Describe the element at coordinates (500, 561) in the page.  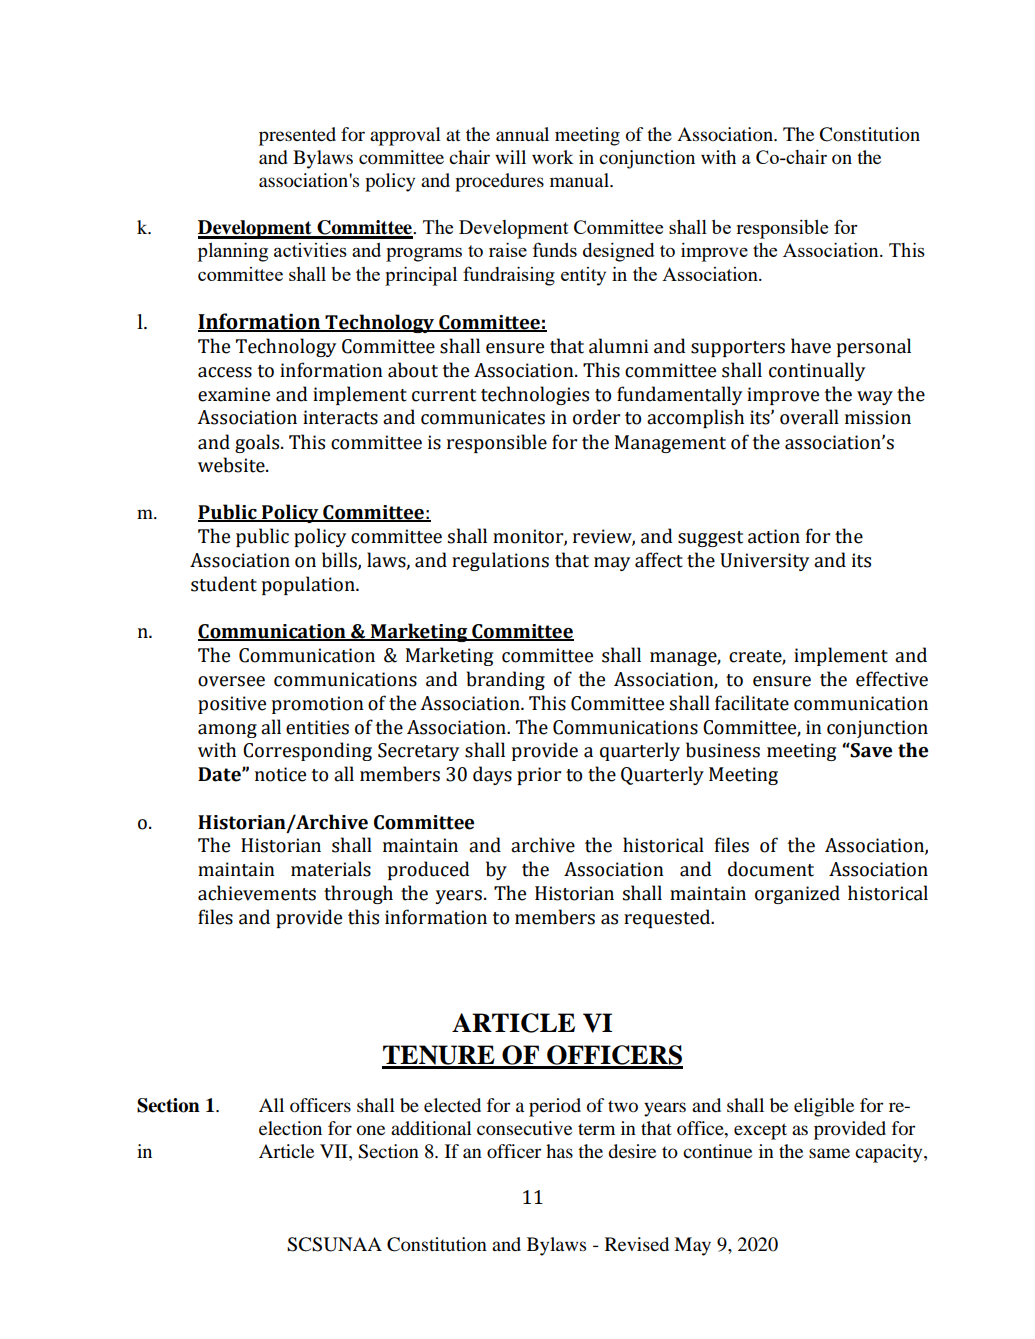
I see `regulations` at that location.
